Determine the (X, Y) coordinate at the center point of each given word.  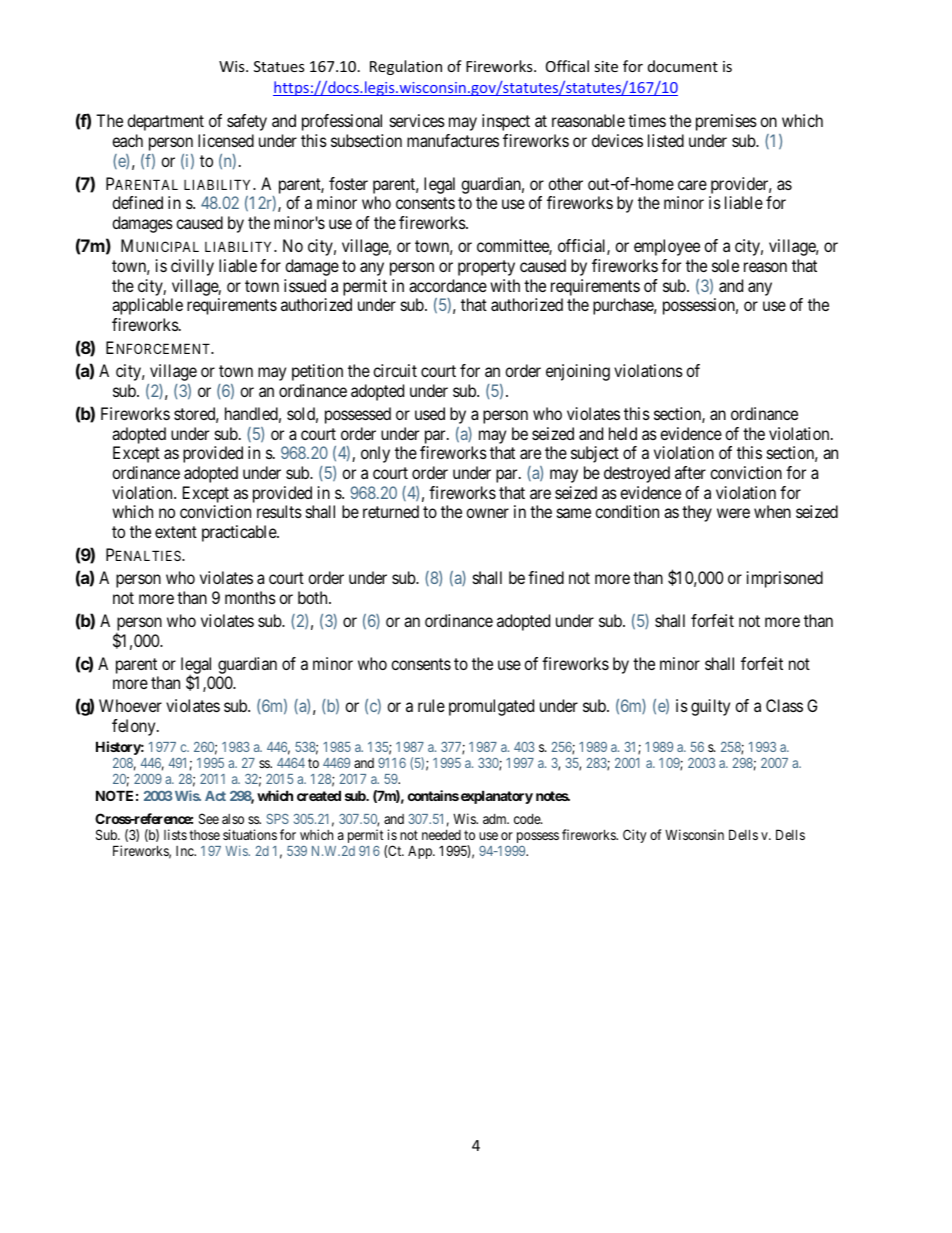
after (690, 472)
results (279, 511)
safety (247, 122)
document (683, 66)
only (375, 454)
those (204, 835)
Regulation (406, 67)
